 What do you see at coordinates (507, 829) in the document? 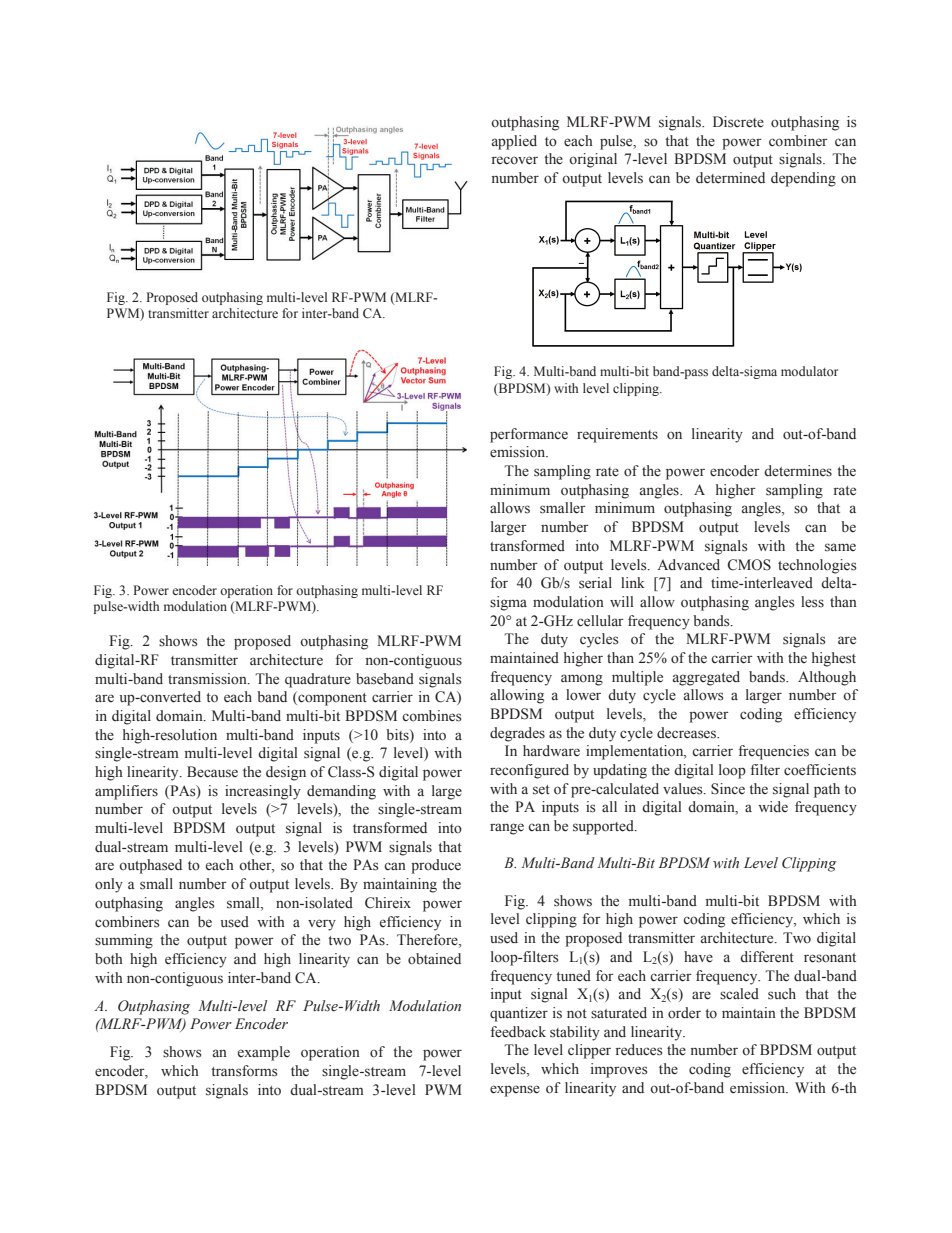
I see `range` at bounding box center [507, 829].
